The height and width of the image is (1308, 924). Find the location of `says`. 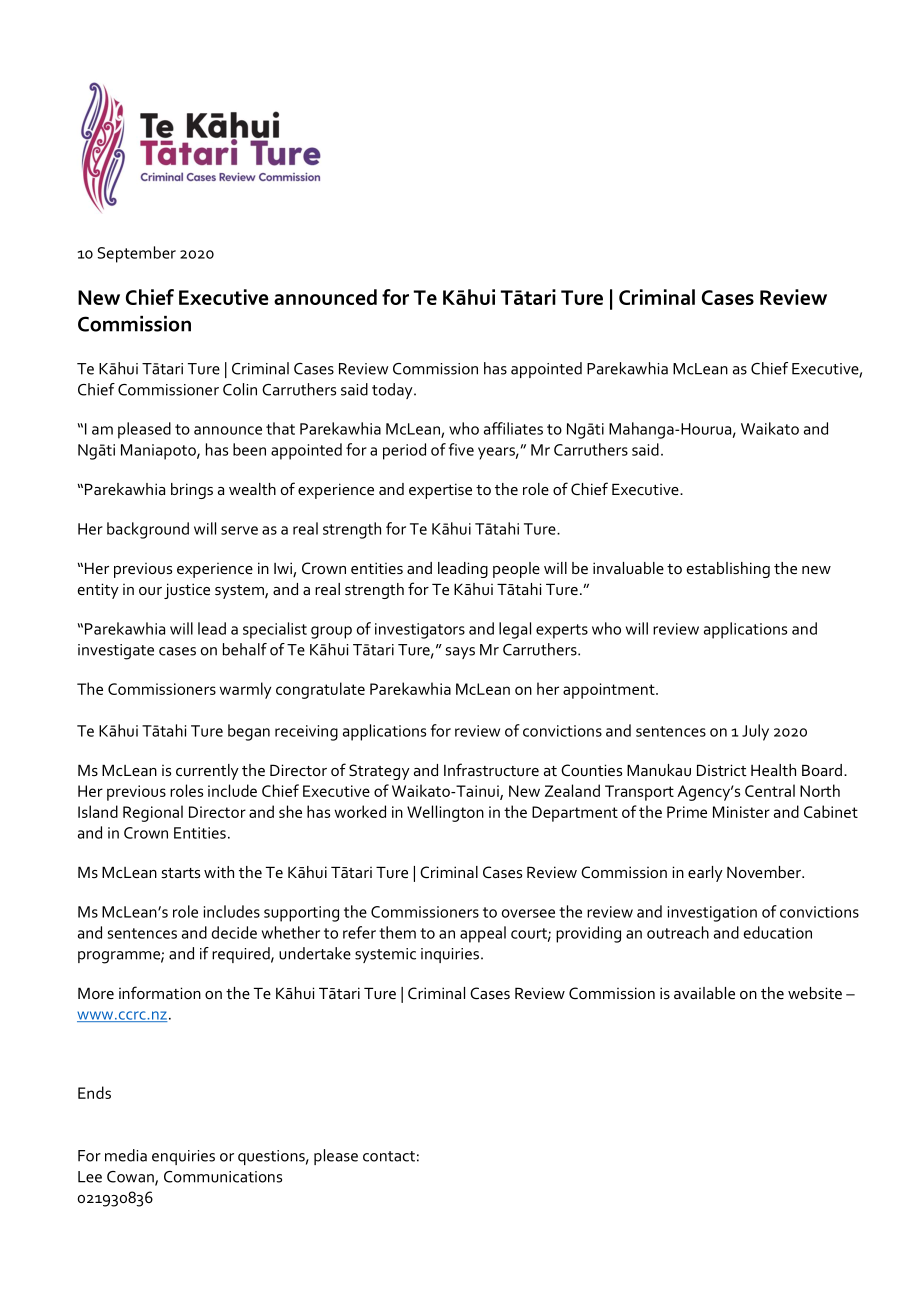

says is located at coordinates (460, 653).
